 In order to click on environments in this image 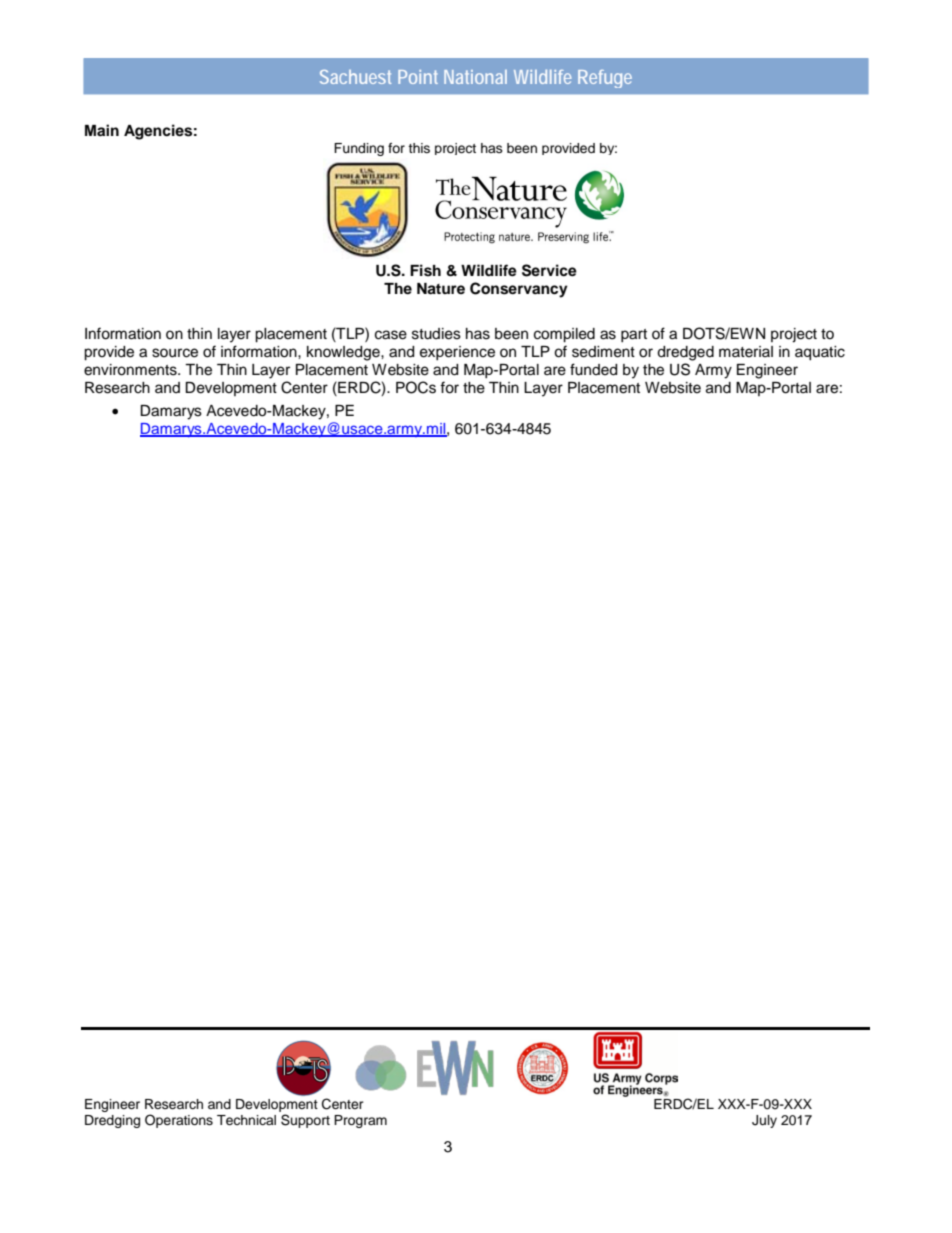, I will do `click(131, 370)`.
